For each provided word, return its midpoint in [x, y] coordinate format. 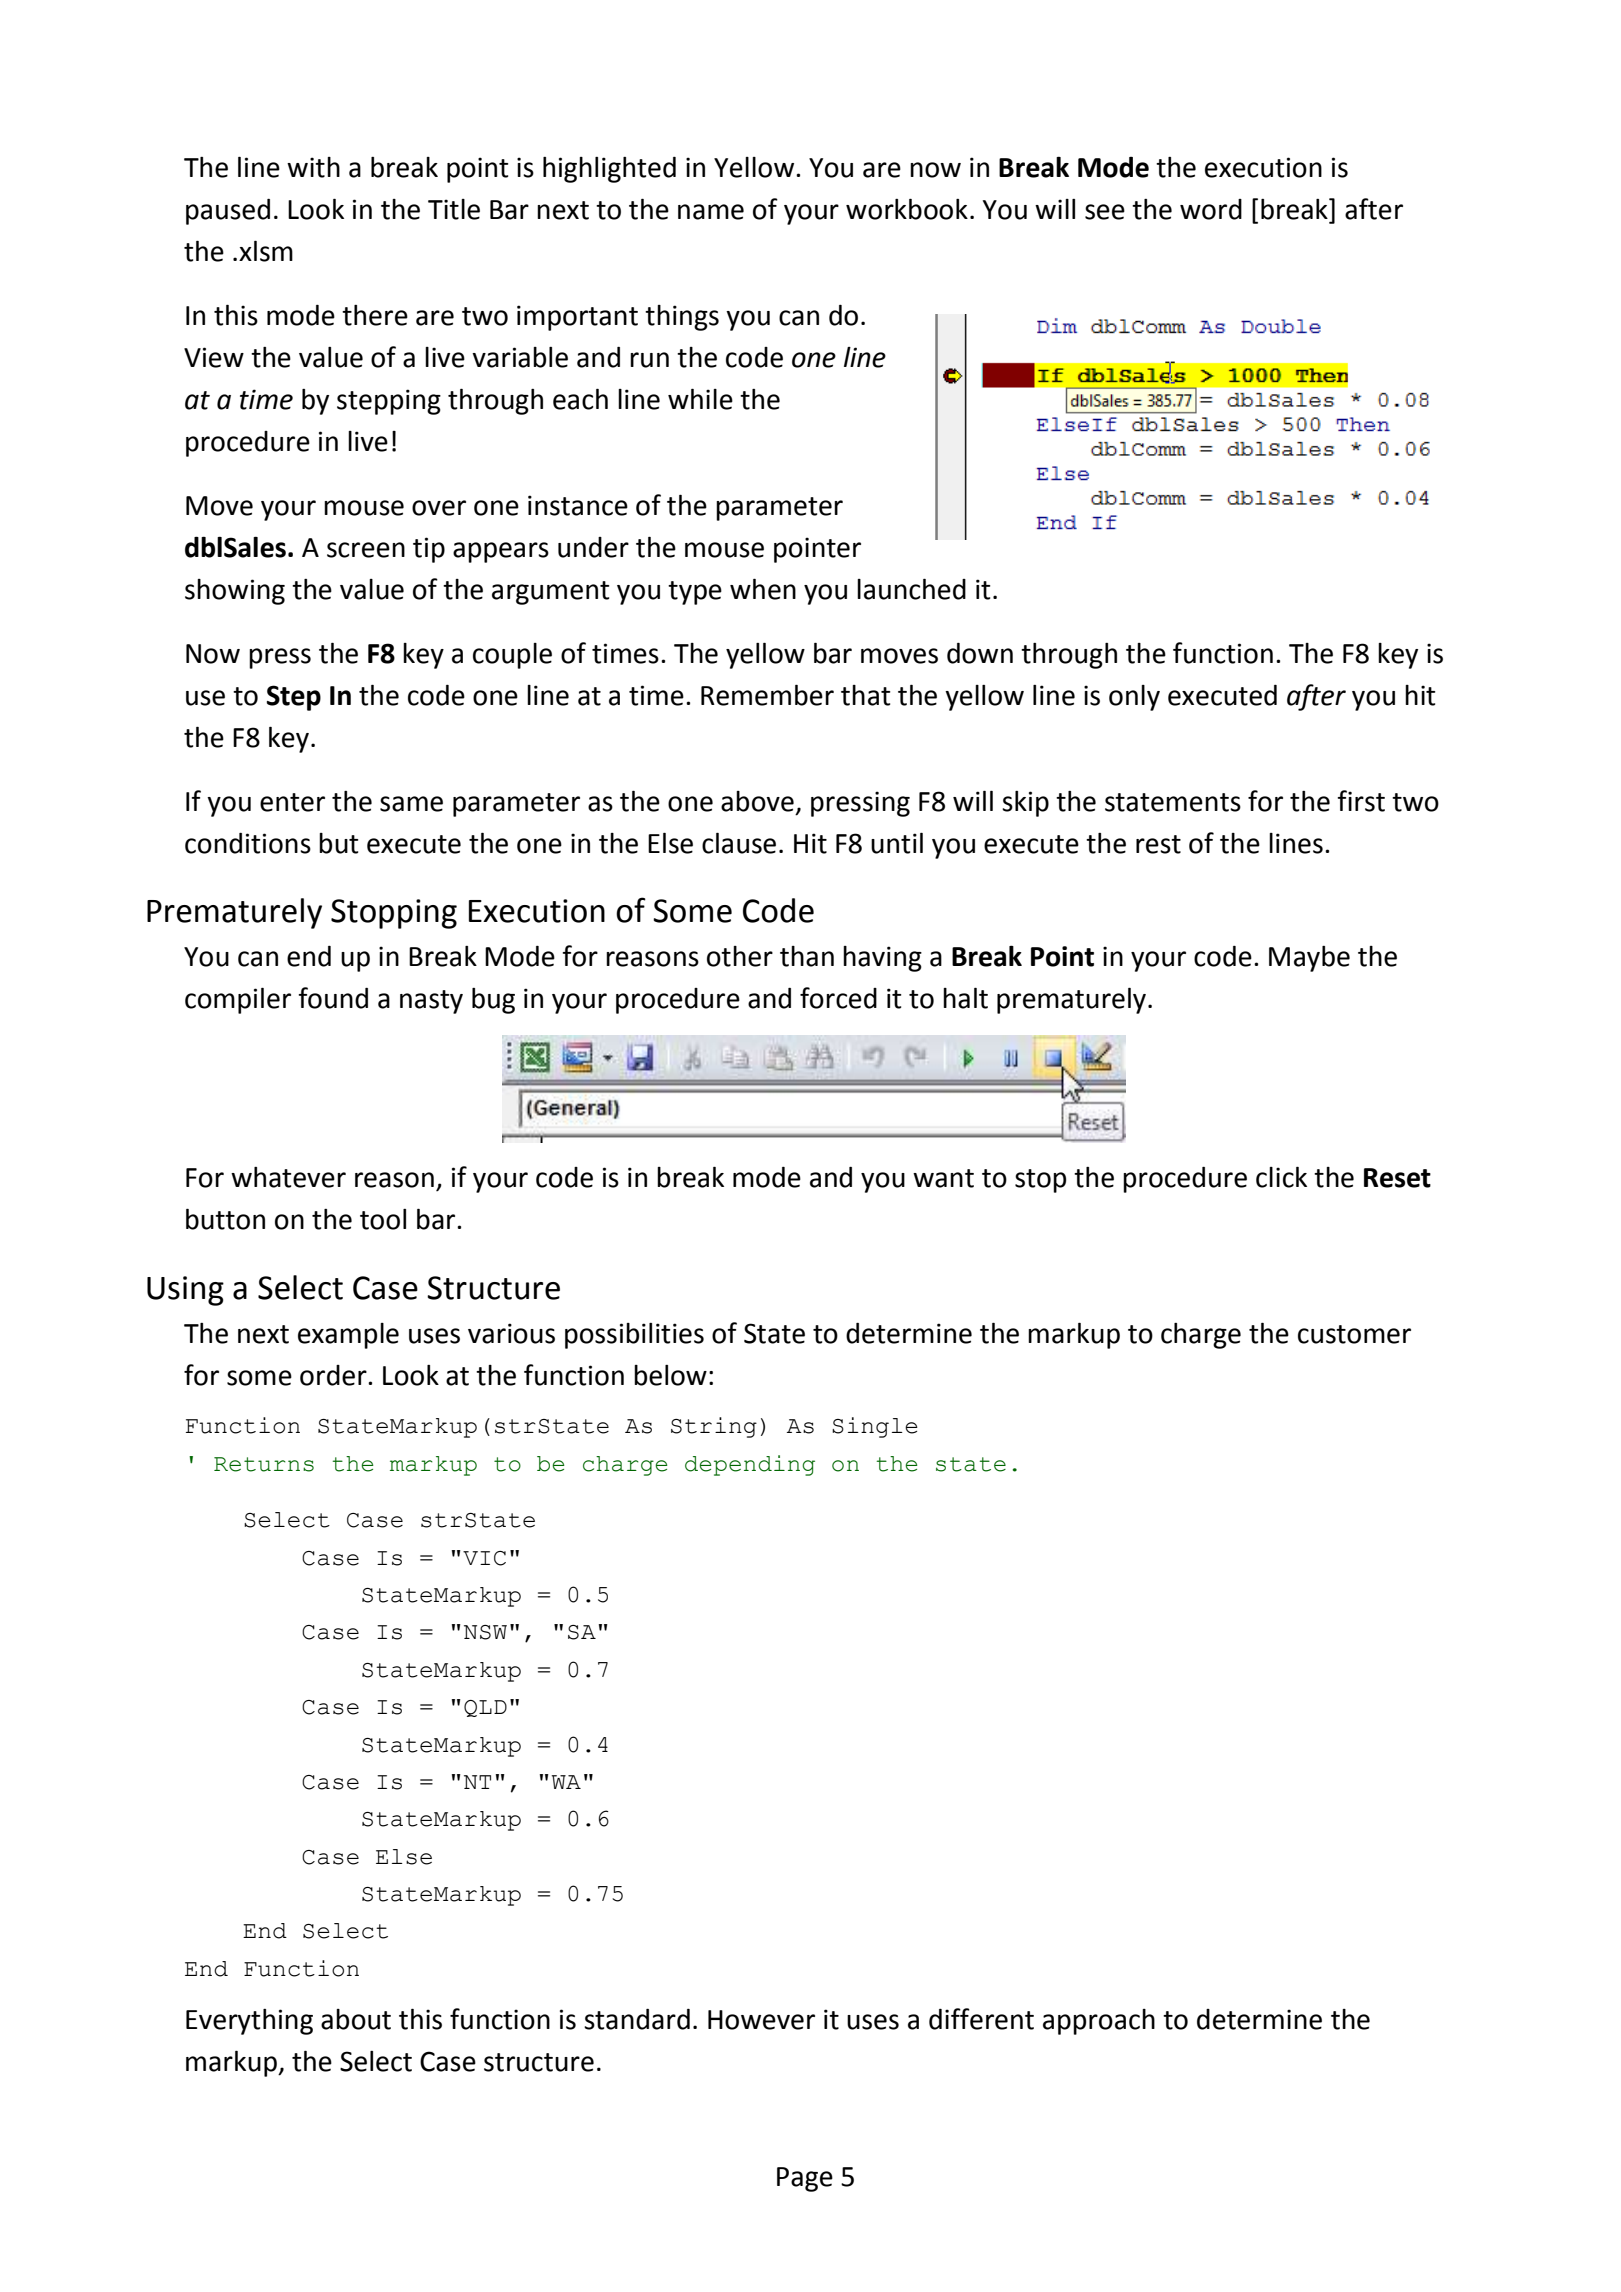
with [313, 167]
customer [1354, 1334]
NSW [485, 1632]
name [711, 212]
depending [750, 1465]
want [943, 1178]
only [1134, 698]
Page [805, 2179]
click [1281, 1177]
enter [292, 802]
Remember [767, 695]
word [1211, 209]
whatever [288, 1177]
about [356, 2019]
